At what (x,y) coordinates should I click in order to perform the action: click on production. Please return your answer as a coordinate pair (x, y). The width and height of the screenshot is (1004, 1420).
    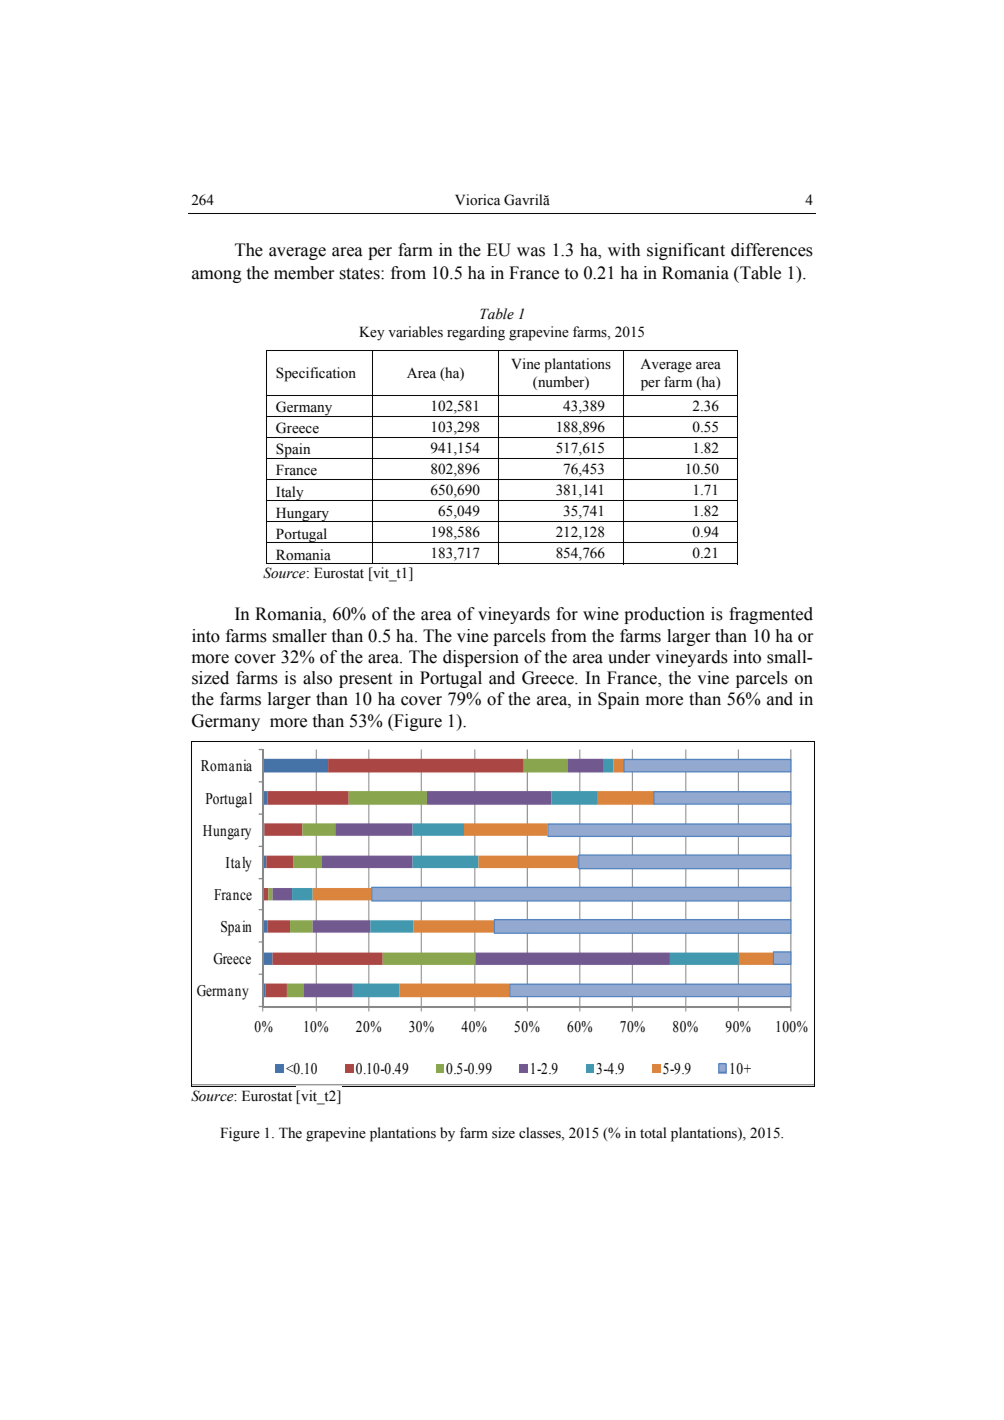
    Looking at the image, I should click on (664, 615).
